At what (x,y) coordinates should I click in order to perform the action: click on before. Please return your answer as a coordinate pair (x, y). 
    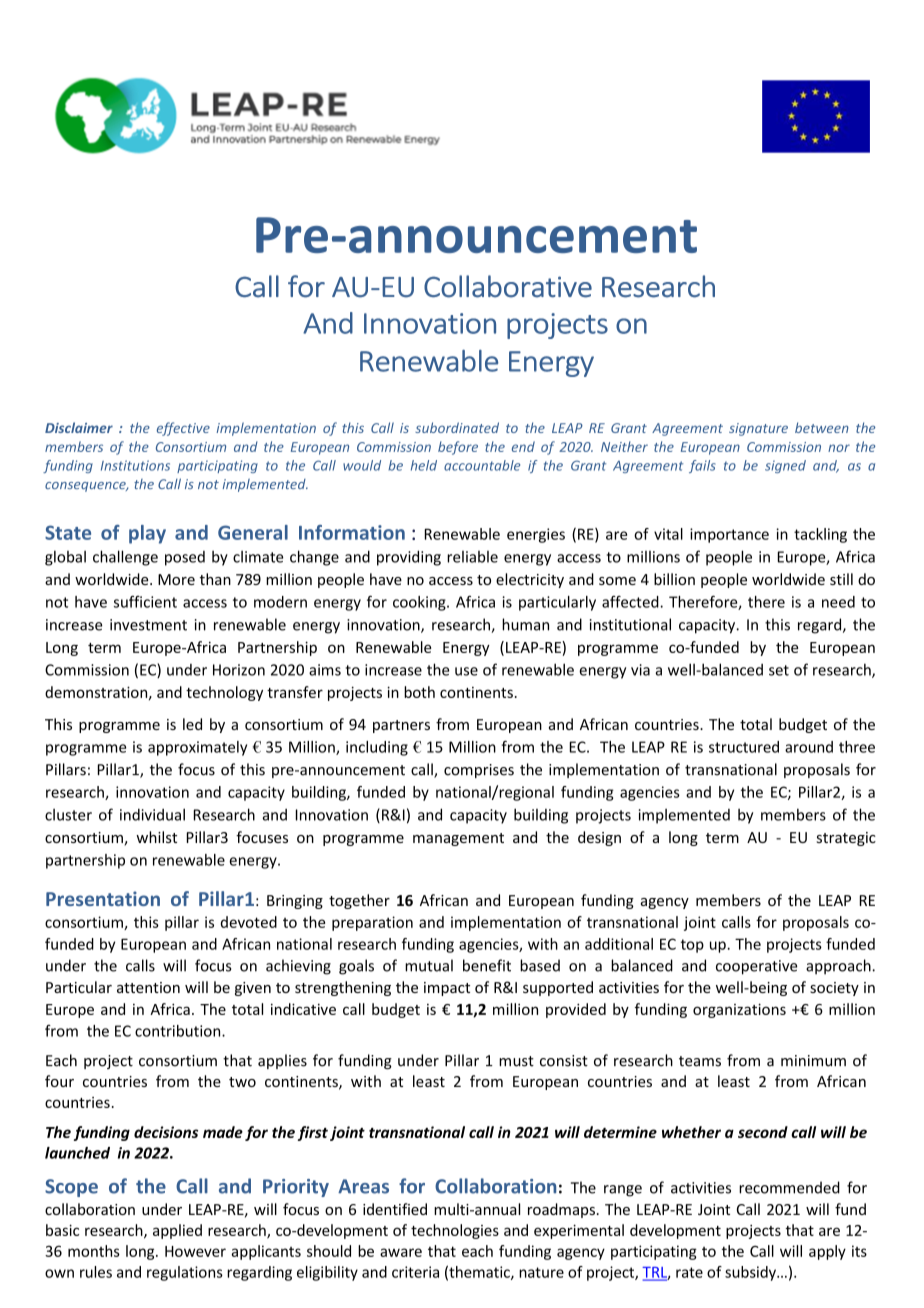
    Looking at the image, I should click on (458, 448).
